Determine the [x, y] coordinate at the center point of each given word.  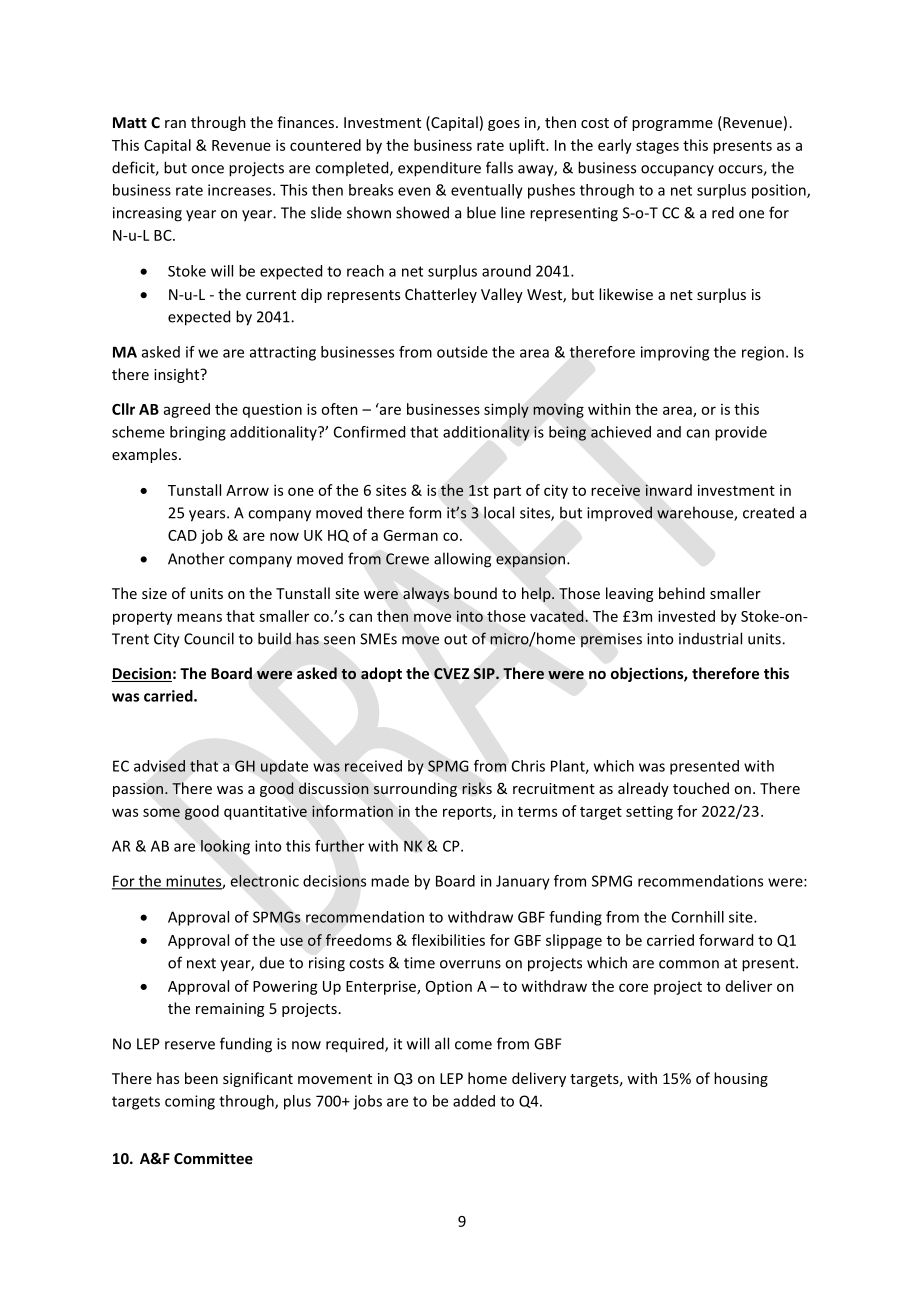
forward [726, 940]
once [207, 169]
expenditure [439, 169]
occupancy [677, 170]
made [390, 881]
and [669, 432]
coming [190, 1102]
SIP [485, 673]
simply [506, 410]
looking [225, 847]
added [474, 1101]
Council [209, 638]
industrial [710, 638]
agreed [187, 410]
